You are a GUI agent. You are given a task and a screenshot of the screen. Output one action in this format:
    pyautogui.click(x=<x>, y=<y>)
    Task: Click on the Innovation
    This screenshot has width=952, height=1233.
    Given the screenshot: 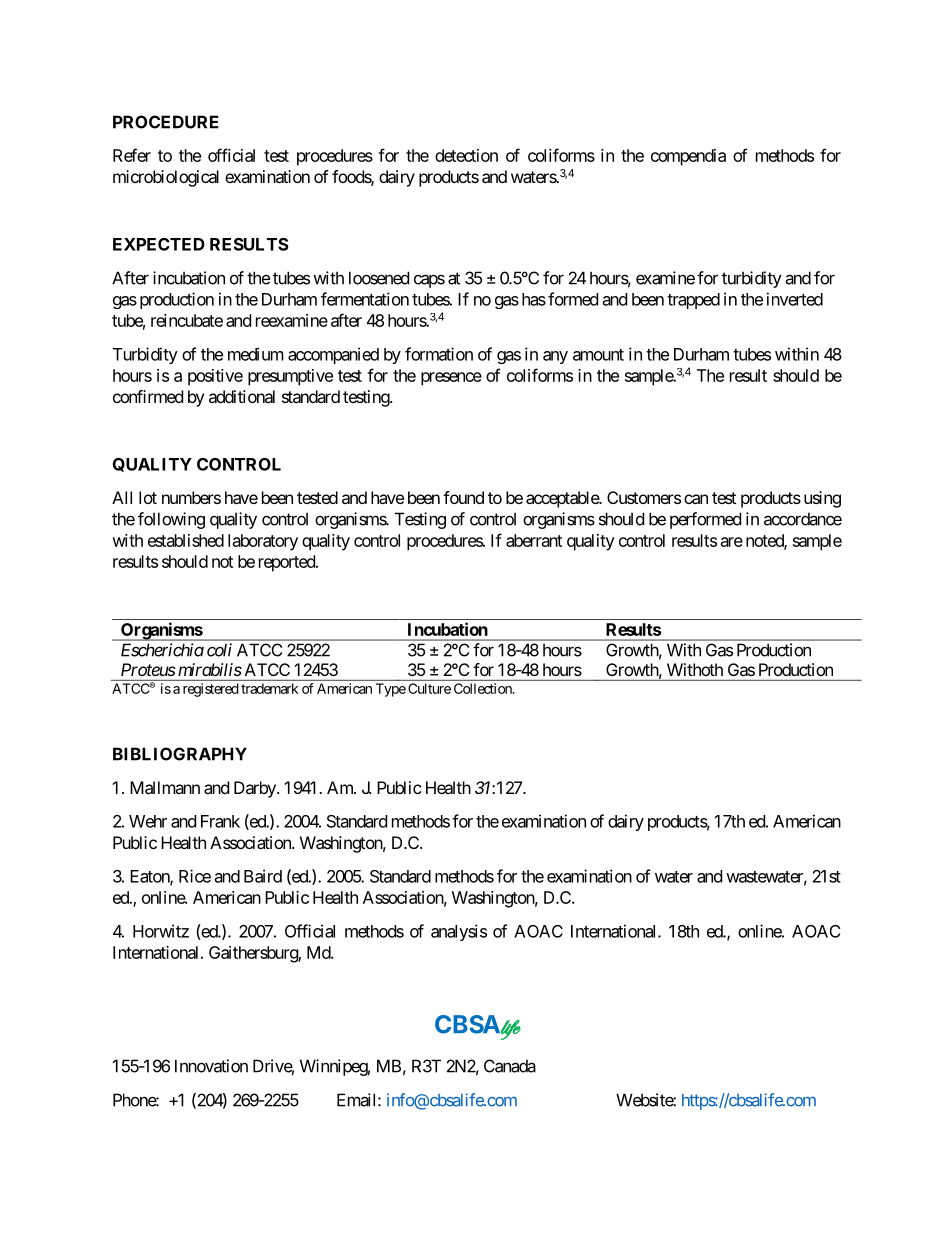 What is the action you would take?
    pyautogui.click(x=211, y=1066)
